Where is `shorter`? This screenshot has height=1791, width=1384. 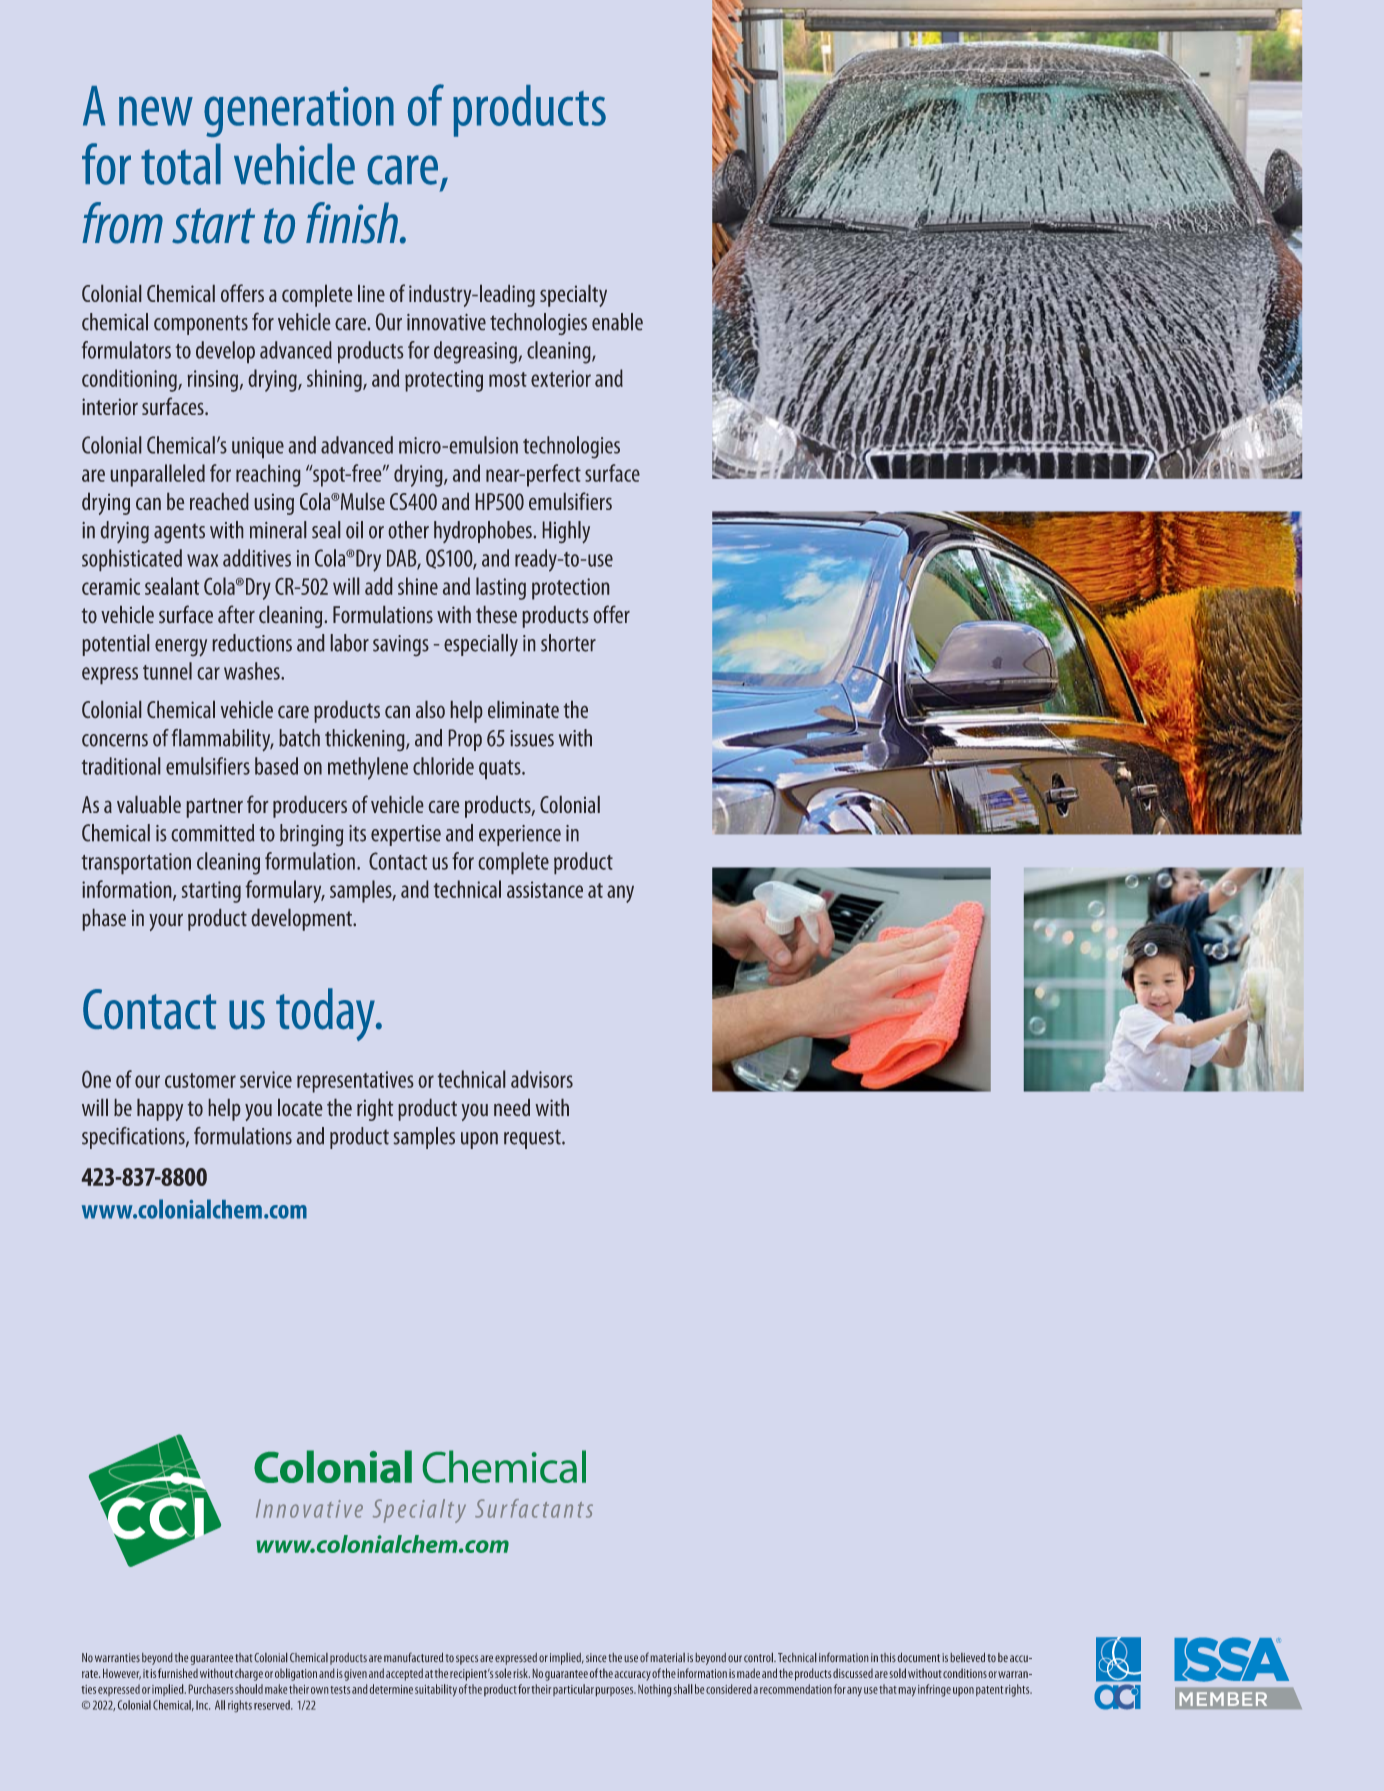 shorter is located at coordinates (568, 643).
